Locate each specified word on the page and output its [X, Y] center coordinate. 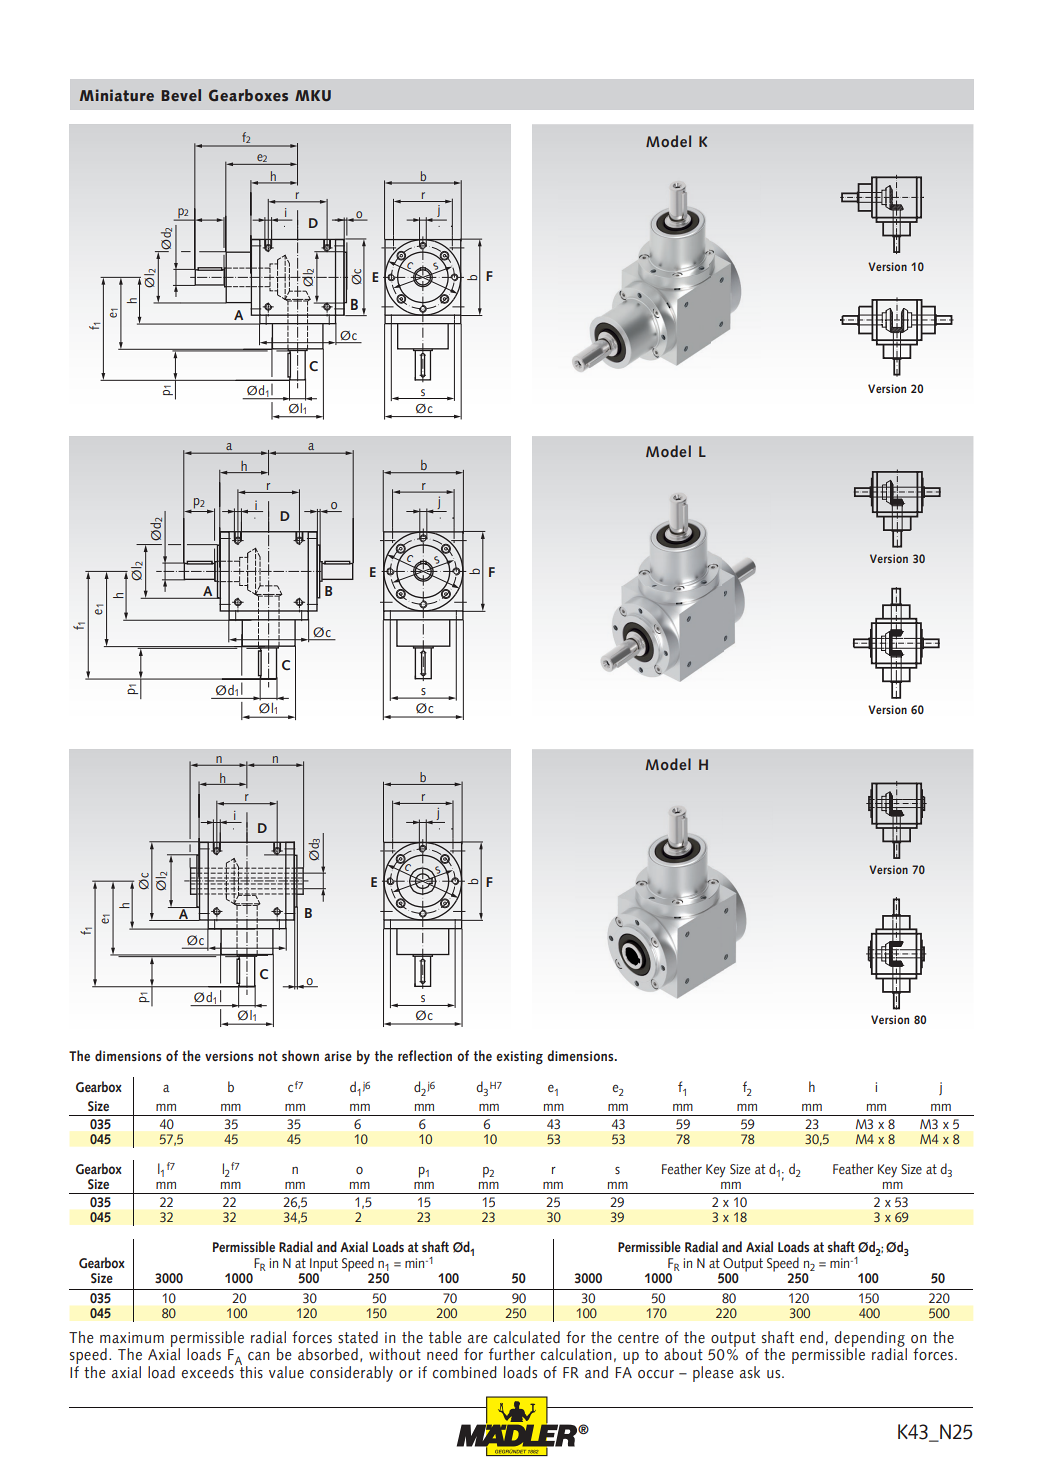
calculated [527, 1337]
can [259, 1356]
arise [338, 1056]
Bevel [181, 95]
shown [300, 1055]
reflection [425, 1055]
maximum [132, 1338]
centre [638, 1338]
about [683, 1354]
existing [519, 1058]
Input [323, 1266]
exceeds [209, 1371]
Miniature [117, 95]
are [478, 1339]
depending [871, 1340]
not [267, 1056]
